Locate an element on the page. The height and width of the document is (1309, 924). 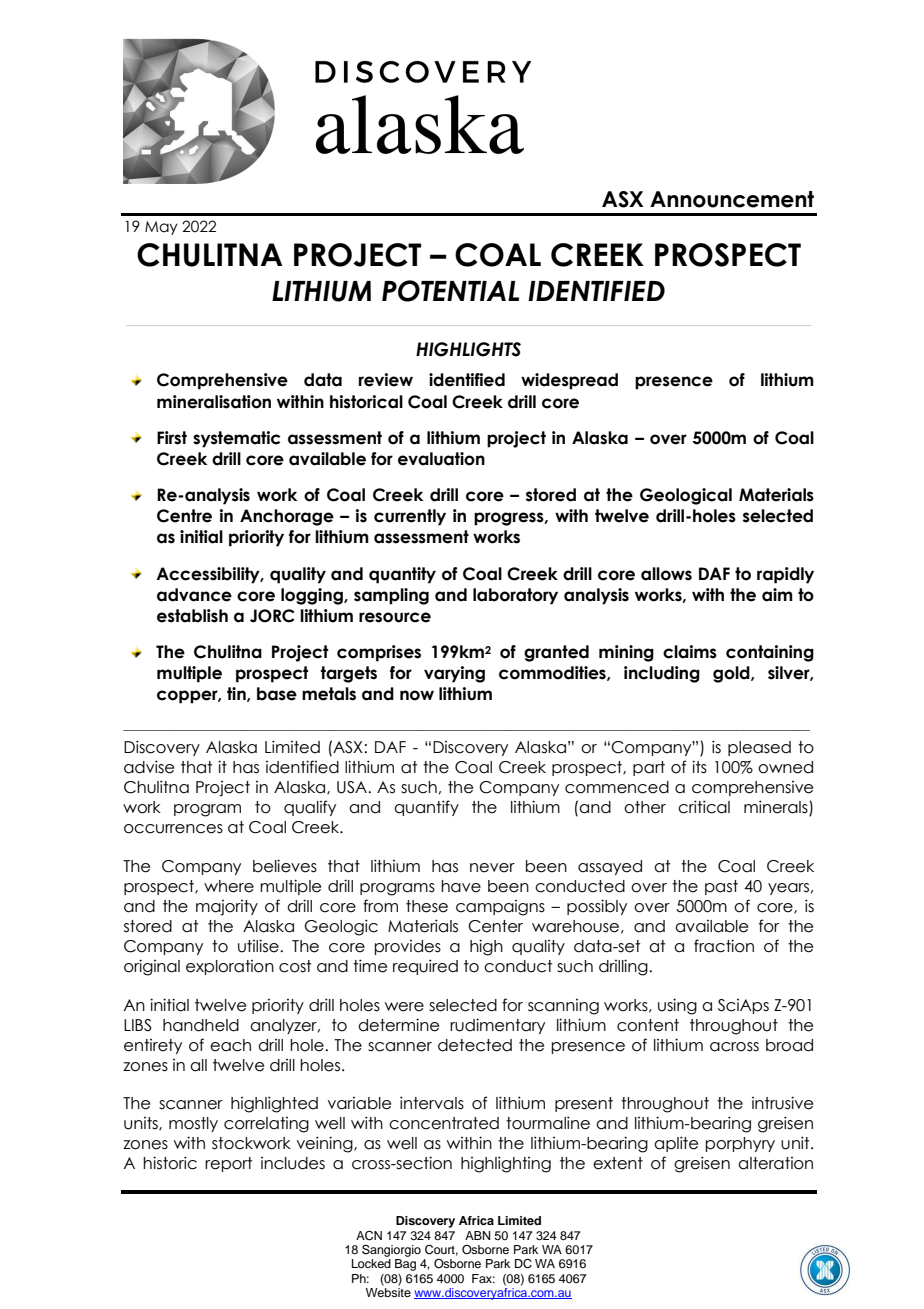
May is located at coordinates (161, 228).
